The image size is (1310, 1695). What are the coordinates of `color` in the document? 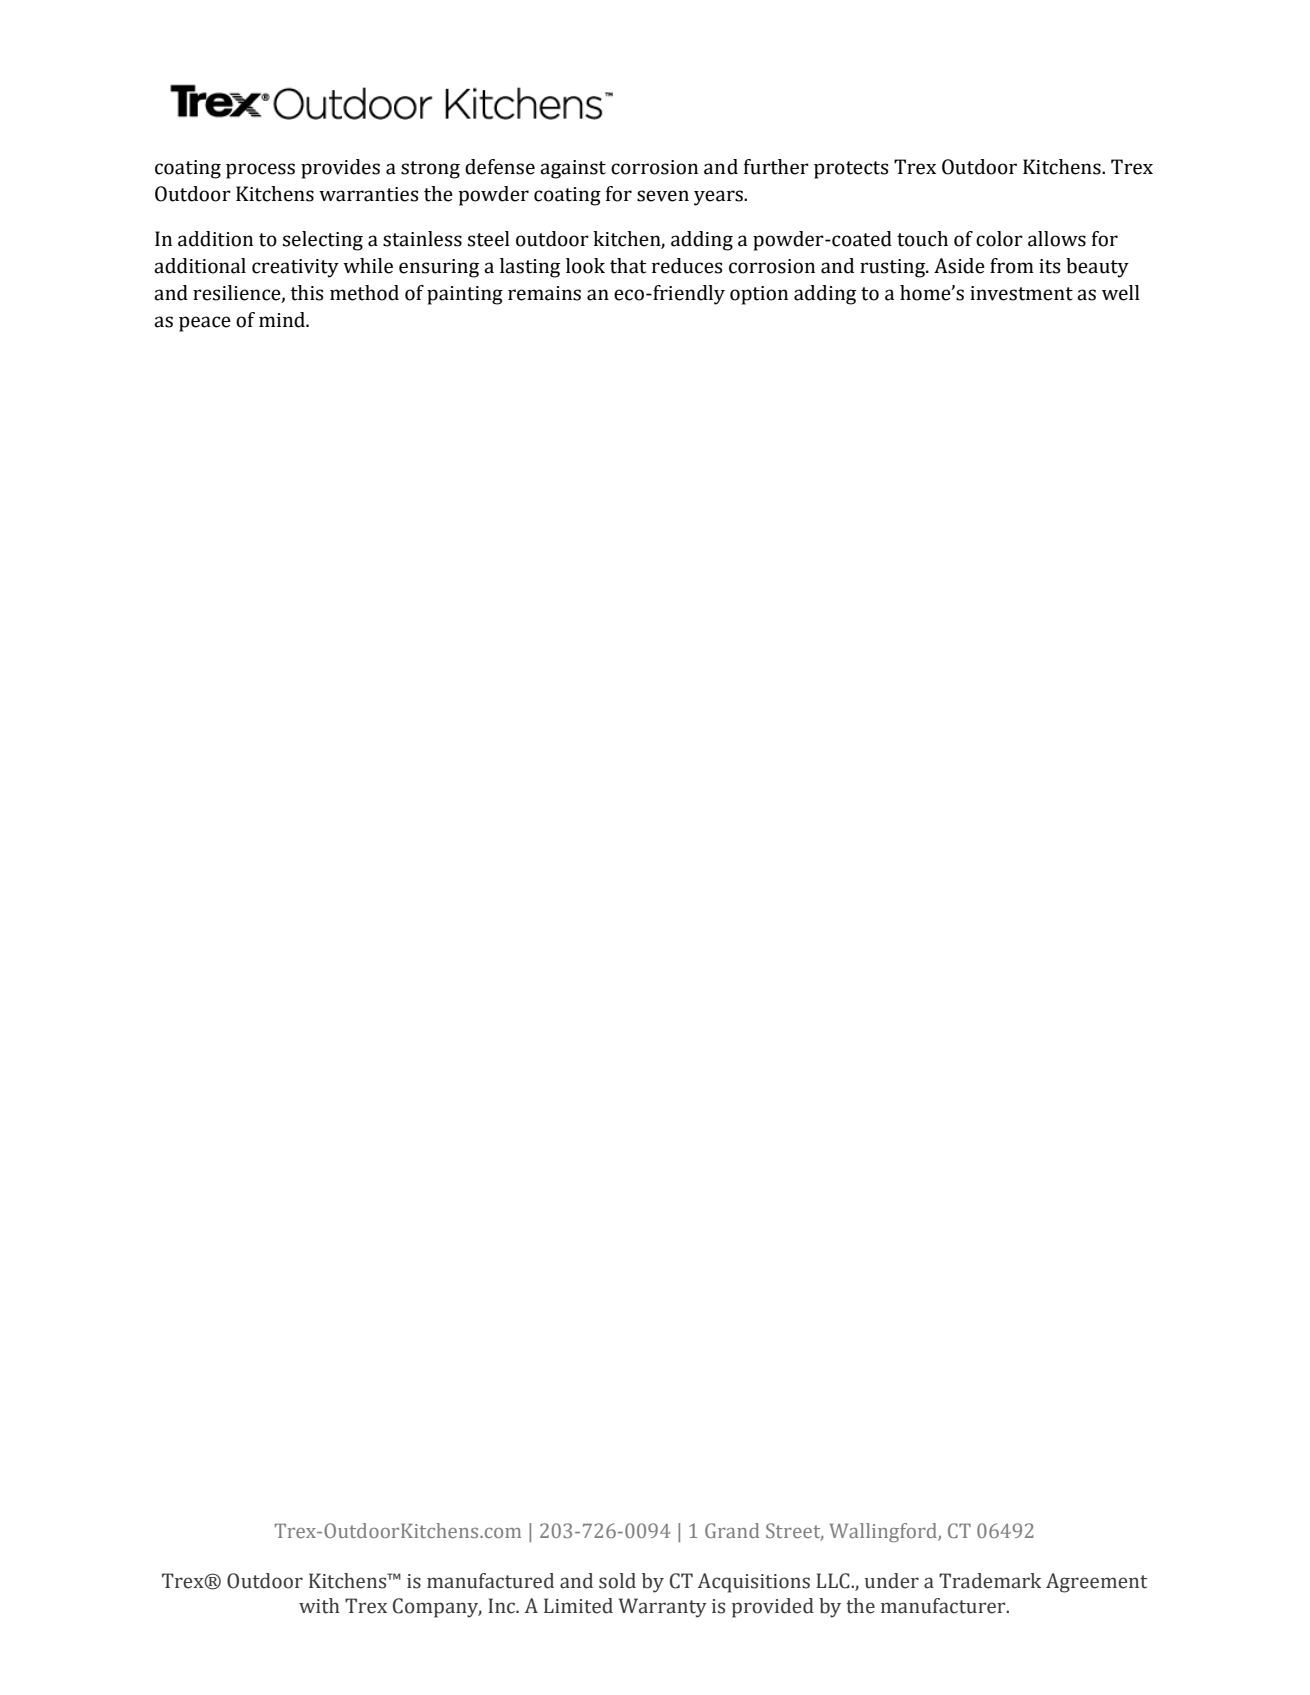 It's located at (999, 239).
